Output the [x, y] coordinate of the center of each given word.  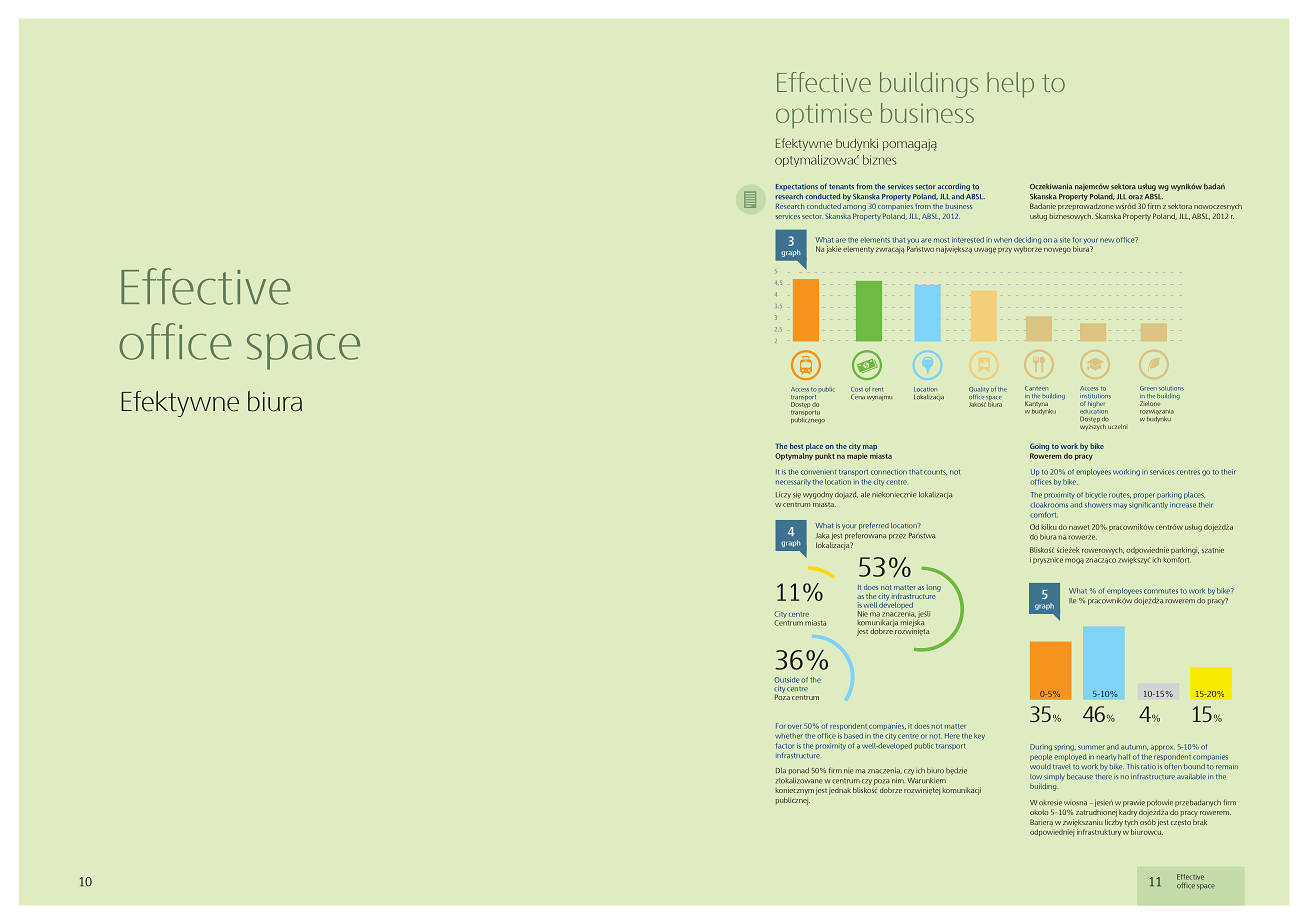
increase [1183, 505]
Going [1039, 447]
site [1065, 240]
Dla [781, 770]
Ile [1072, 601]
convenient [818, 472]
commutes [1161, 591]
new [1107, 240]
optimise [824, 116]
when [1003, 240]
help [1010, 85]
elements [875, 240]
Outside [786, 680]
